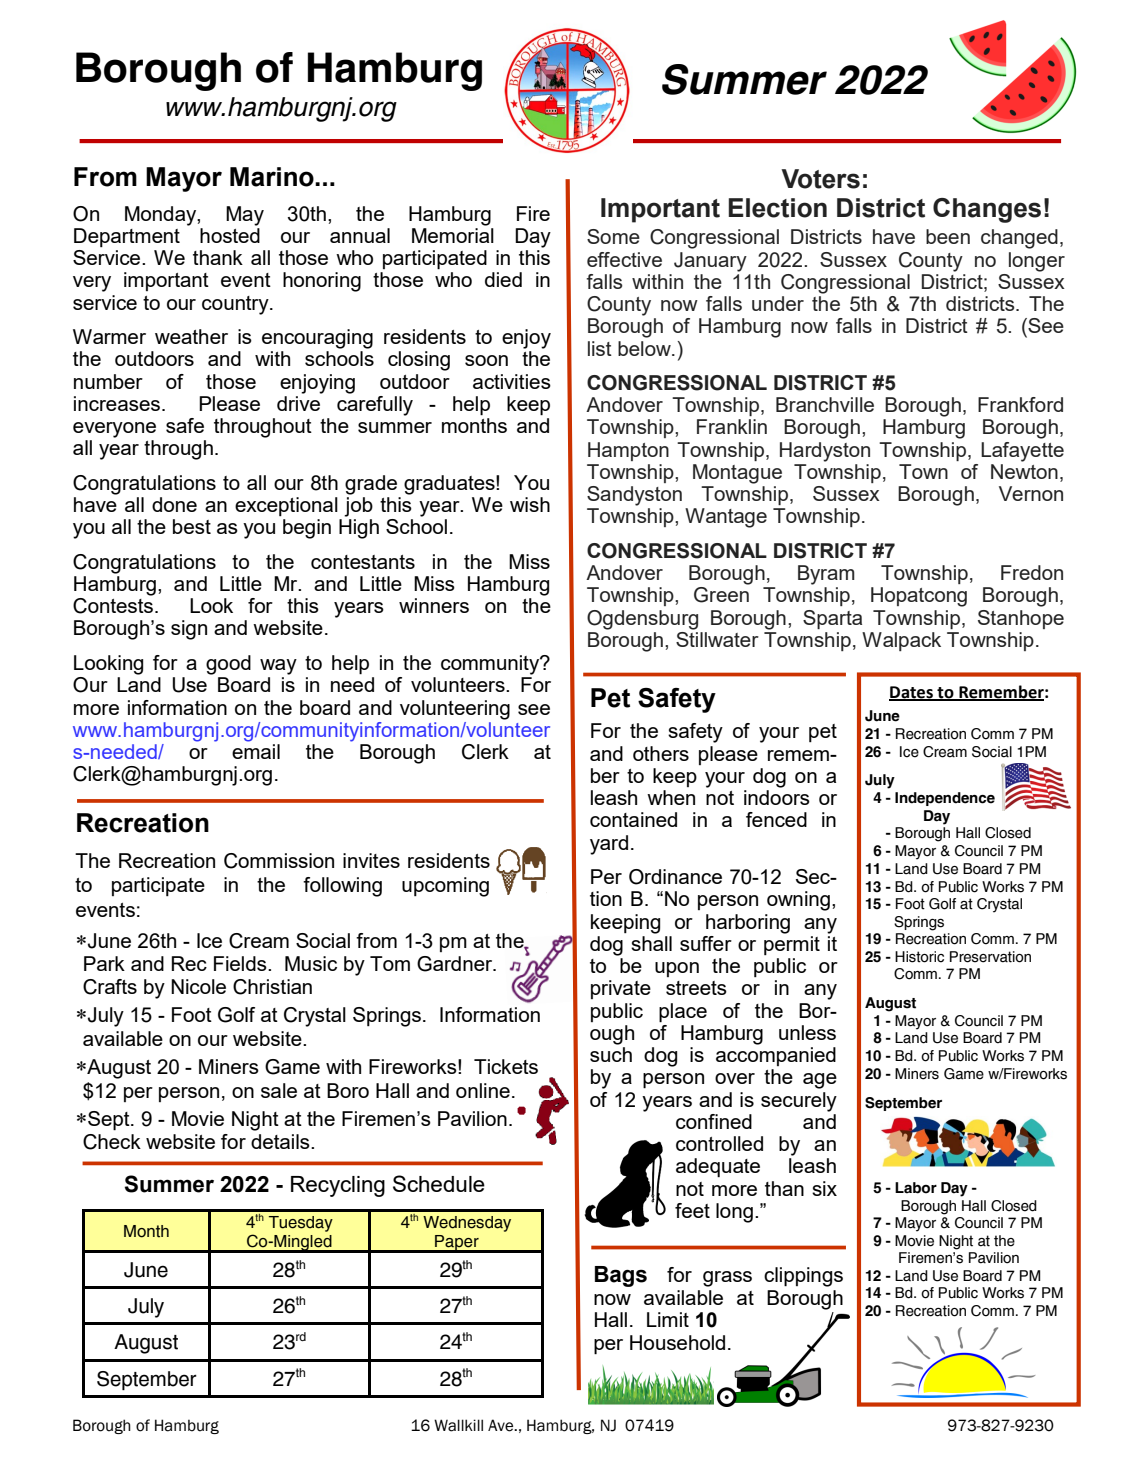  Describe the element at coordinates (945, 799) in the image. I see `Independence` at that location.
